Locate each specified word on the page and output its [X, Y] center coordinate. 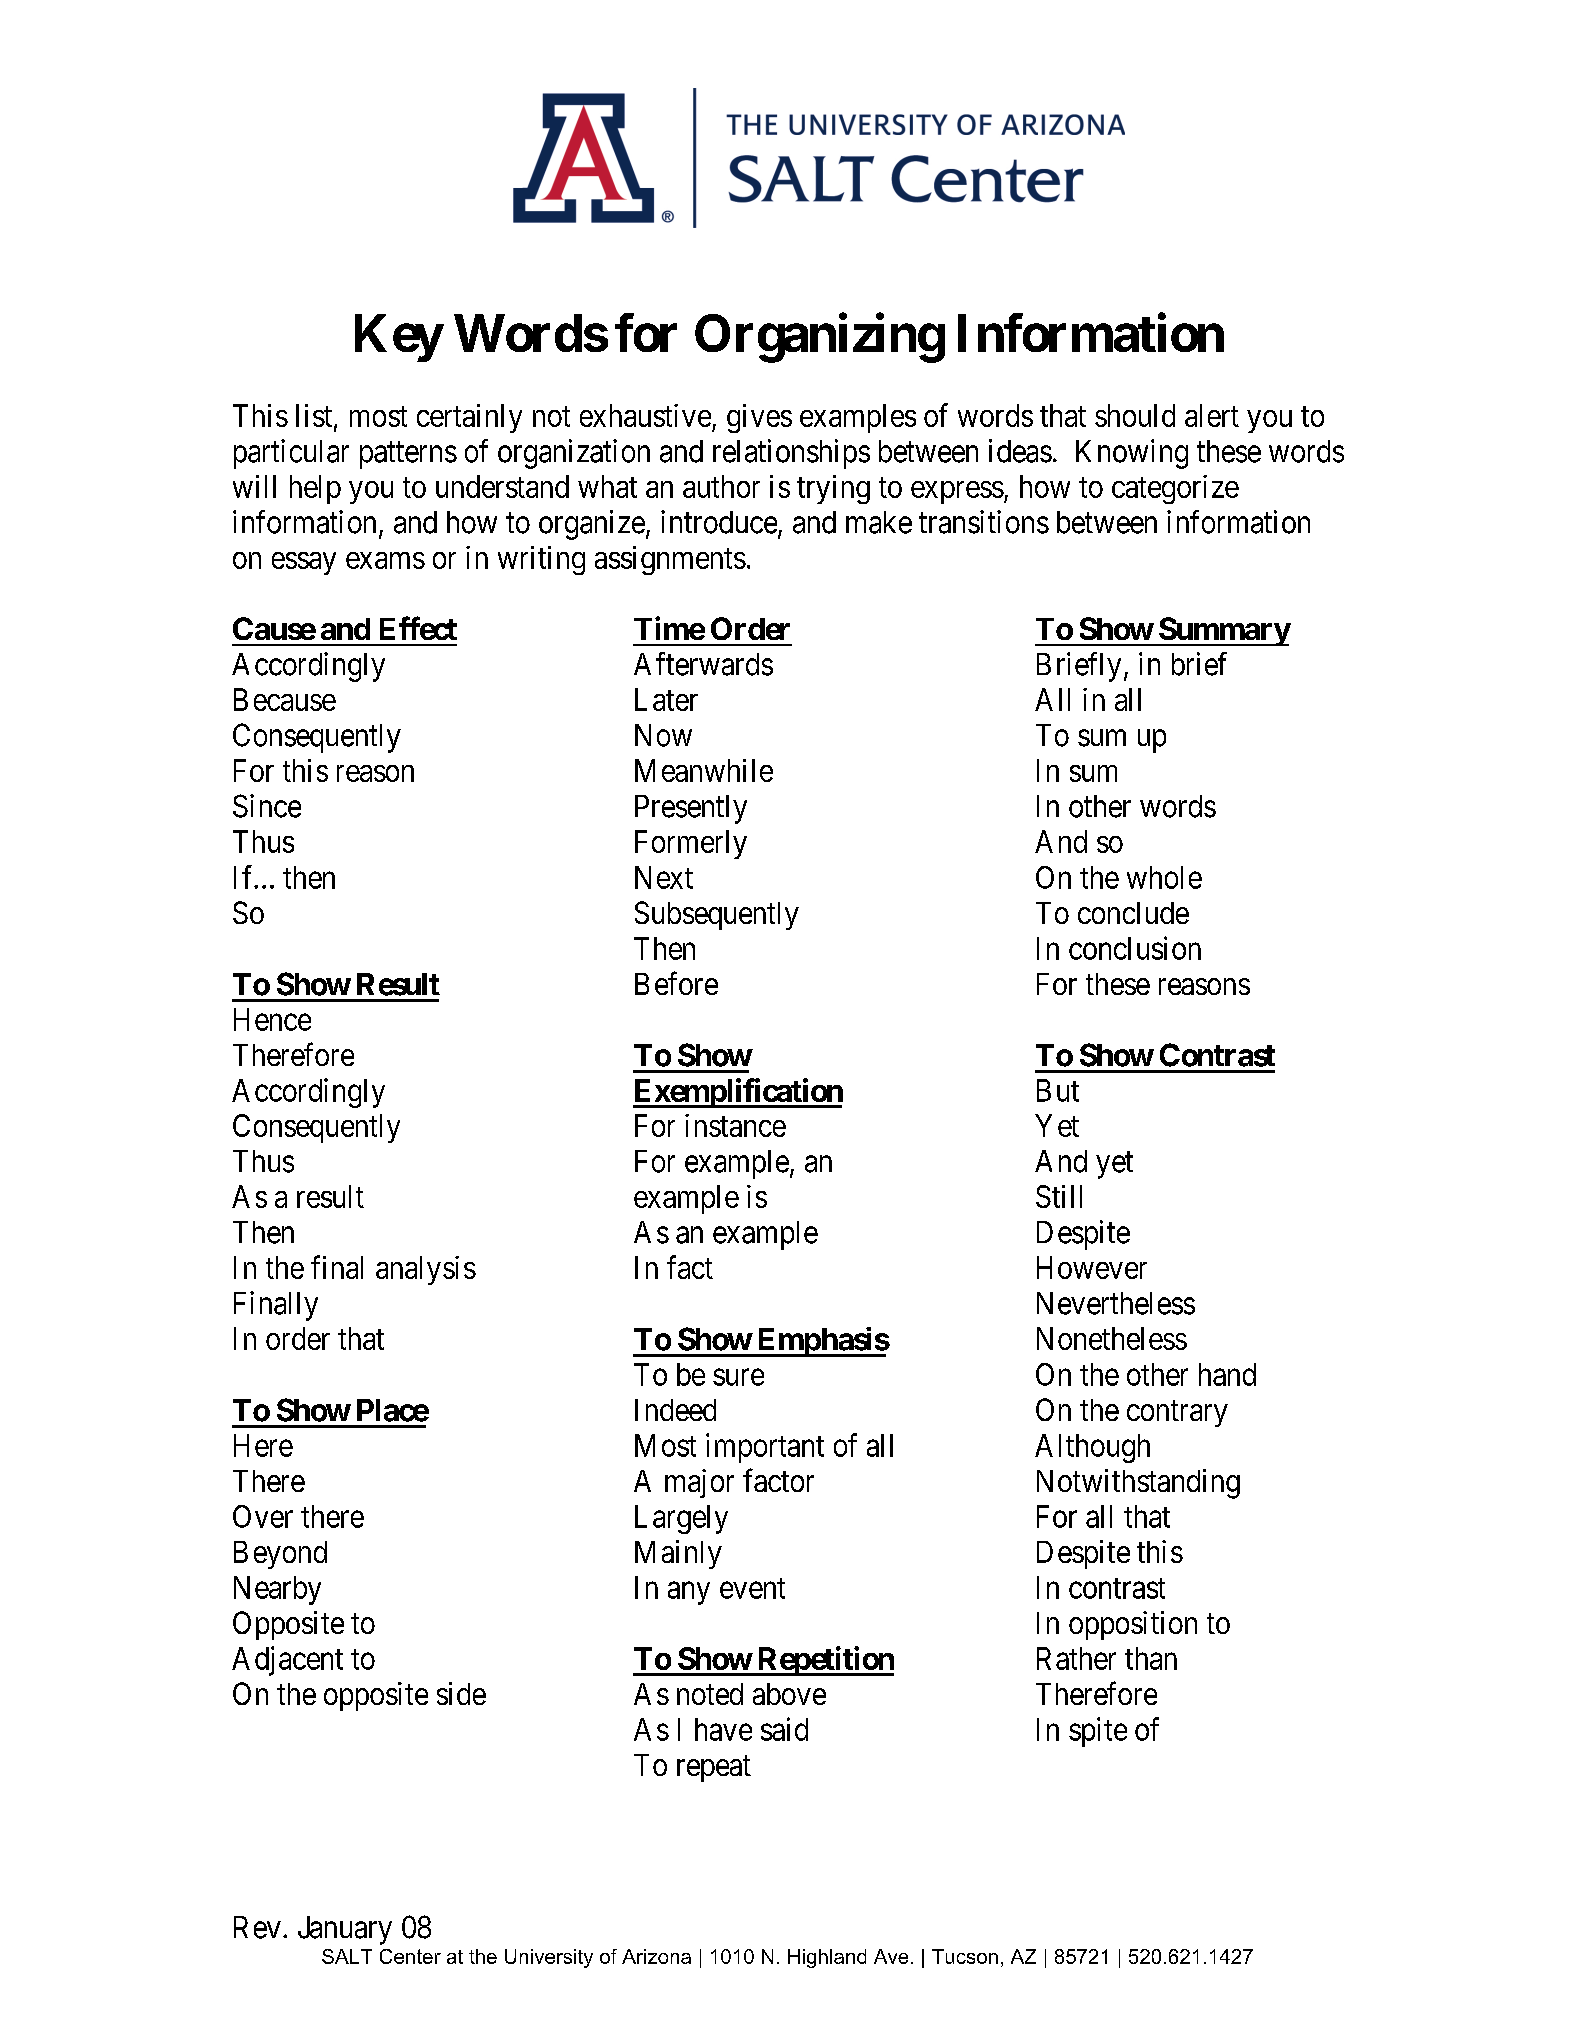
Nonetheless [1112, 1338]
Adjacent [287, 1661]
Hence [272, 1019]
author [721, 486]
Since [267, 806]
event [752, 1588]
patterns [408, 455]
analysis [426, 1270]
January [345, 1930]
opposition [1133, 1625]
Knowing [1132, 454]
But [1058, 1090]
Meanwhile [704, 770]
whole [1164, 877]
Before [676, 983]
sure [738, 1377]
